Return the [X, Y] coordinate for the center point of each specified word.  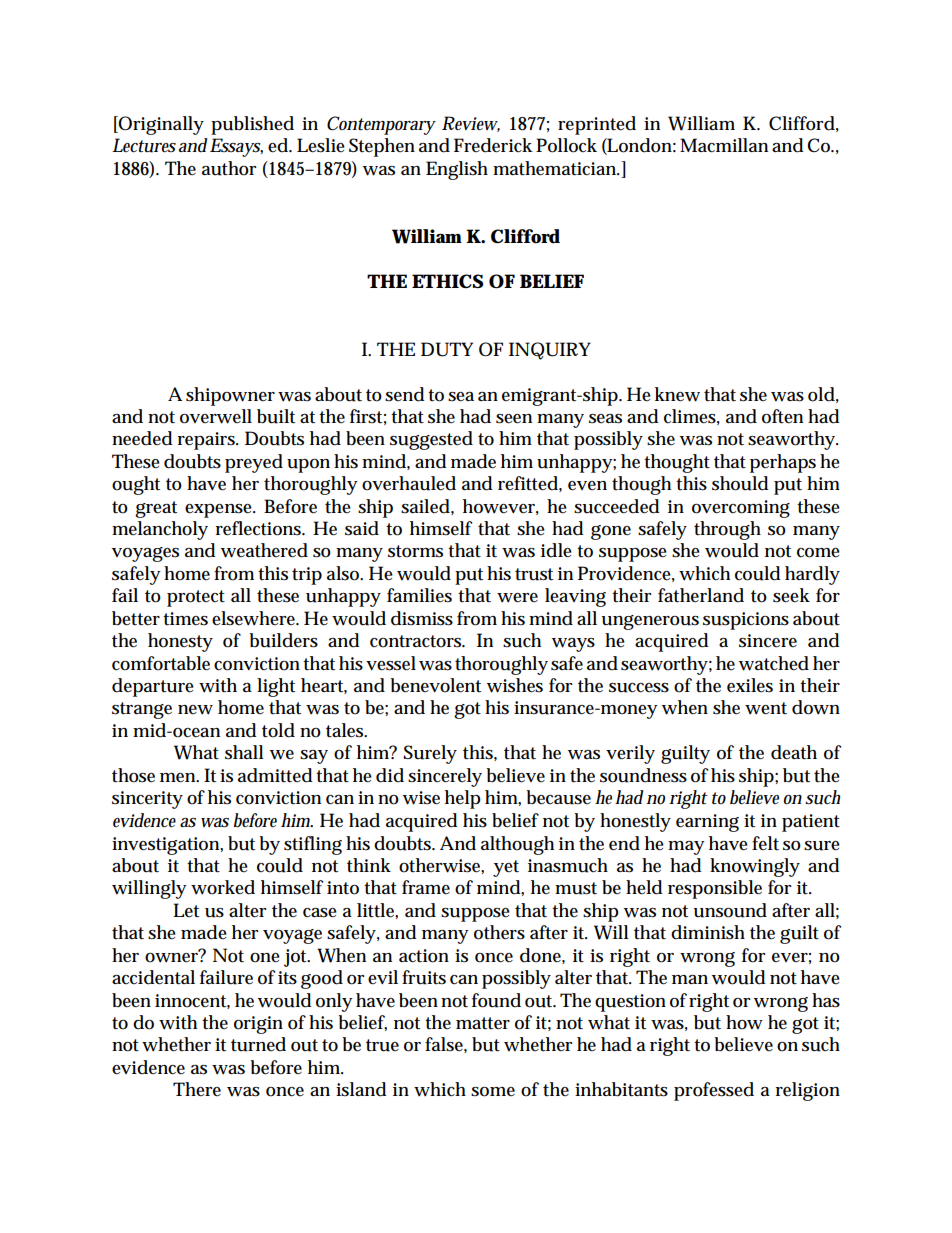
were [517, 598]
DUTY [447, 349]
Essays [236, 147]
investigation [167, 846]
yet [506, 868]
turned [258, 1044]
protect [196, 598]
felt [765, 843]
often [782, 416]
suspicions [746, 621]
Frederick [493, 145]
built [276, 416]
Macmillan [724, 145]
